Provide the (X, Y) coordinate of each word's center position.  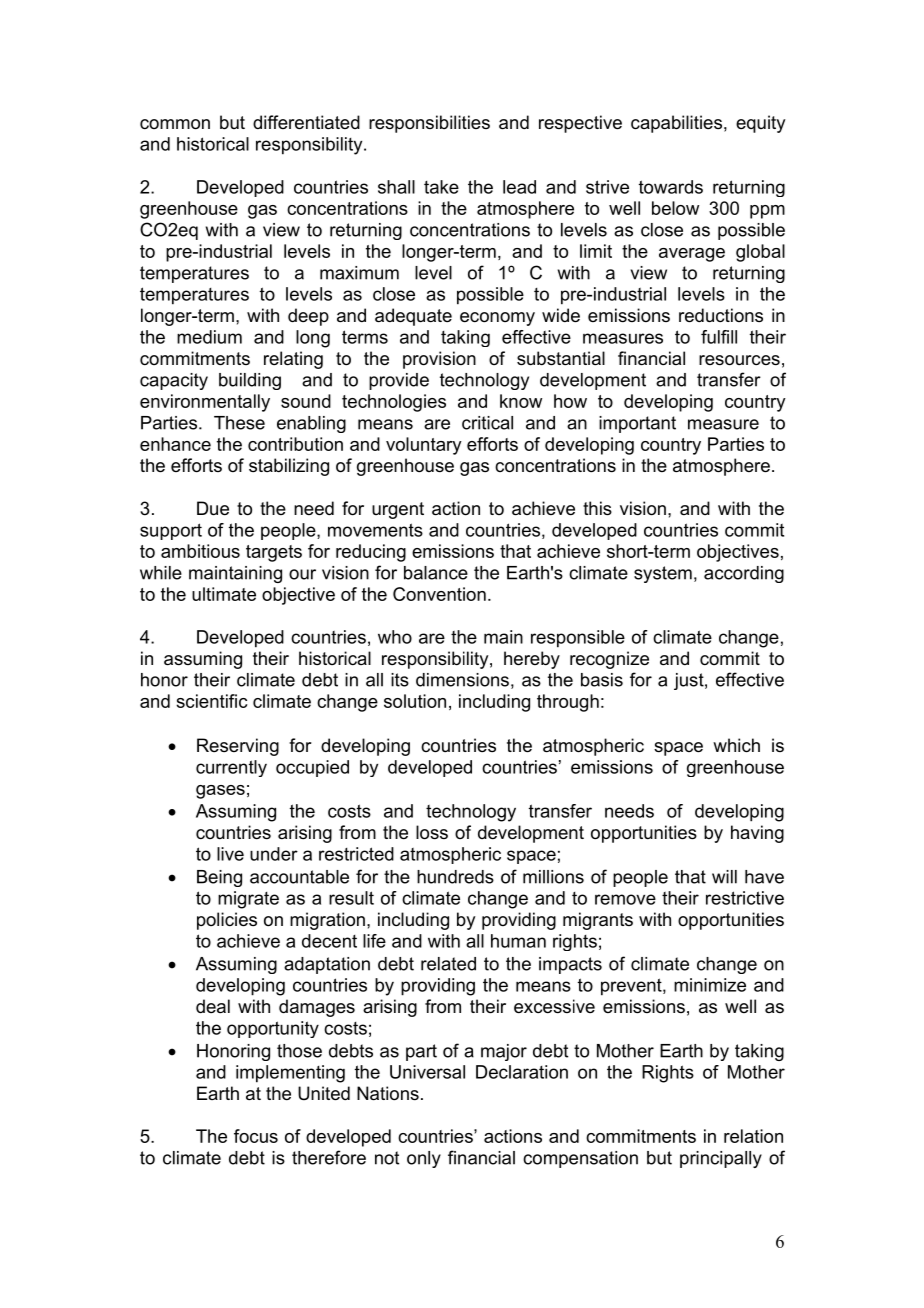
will (724, 877)
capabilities (676, 124)
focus (256, 1136)
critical (487, 423)
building (250, 381)
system (663, 574)
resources (739, 360)
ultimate (224, 594)
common (175, 124)
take (441, 187)
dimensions (462, 680)
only (424, 1159)
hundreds (455, 877)
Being (219, 878)
